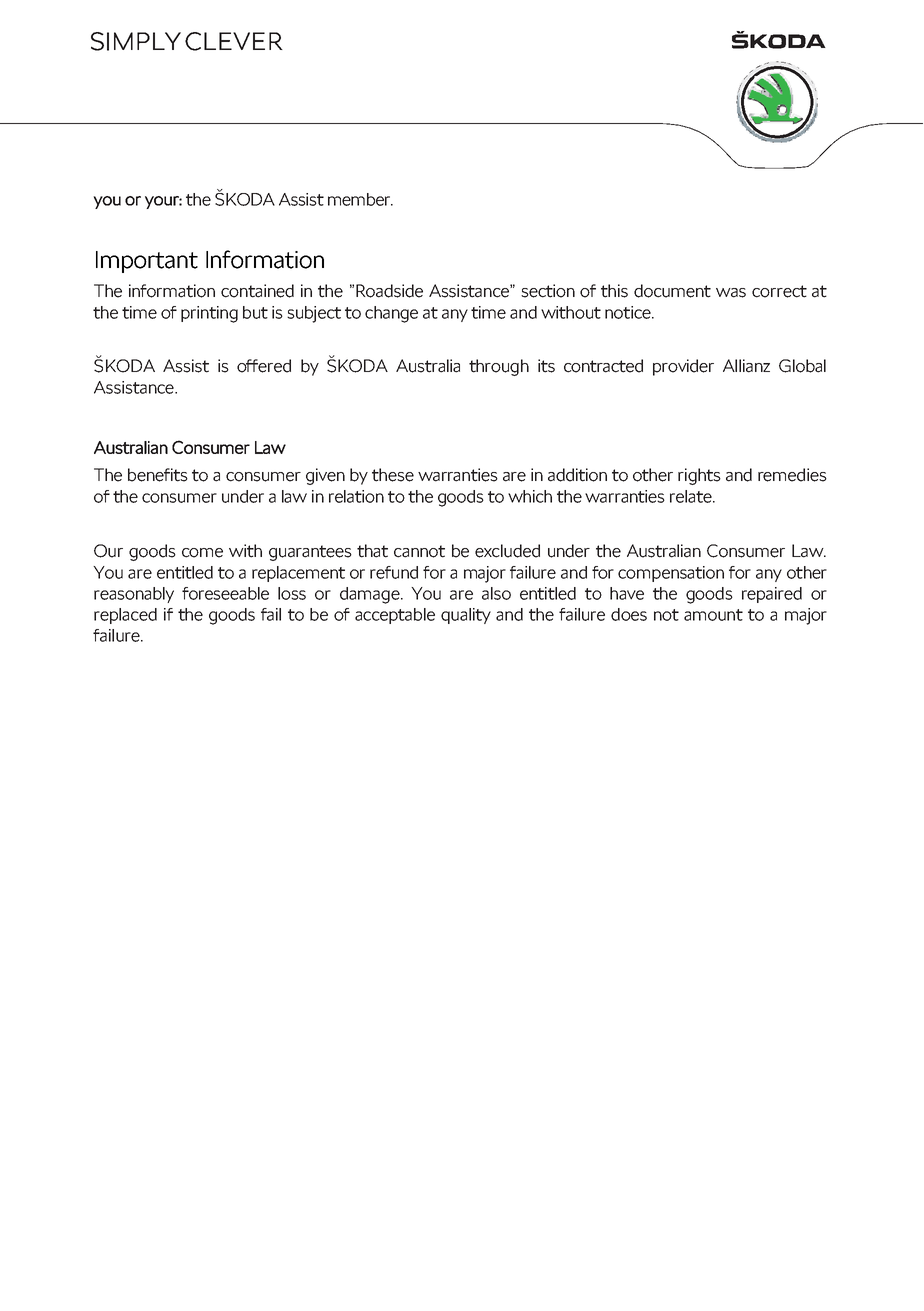  I want to click on foreseeable, so click(225, 593).
